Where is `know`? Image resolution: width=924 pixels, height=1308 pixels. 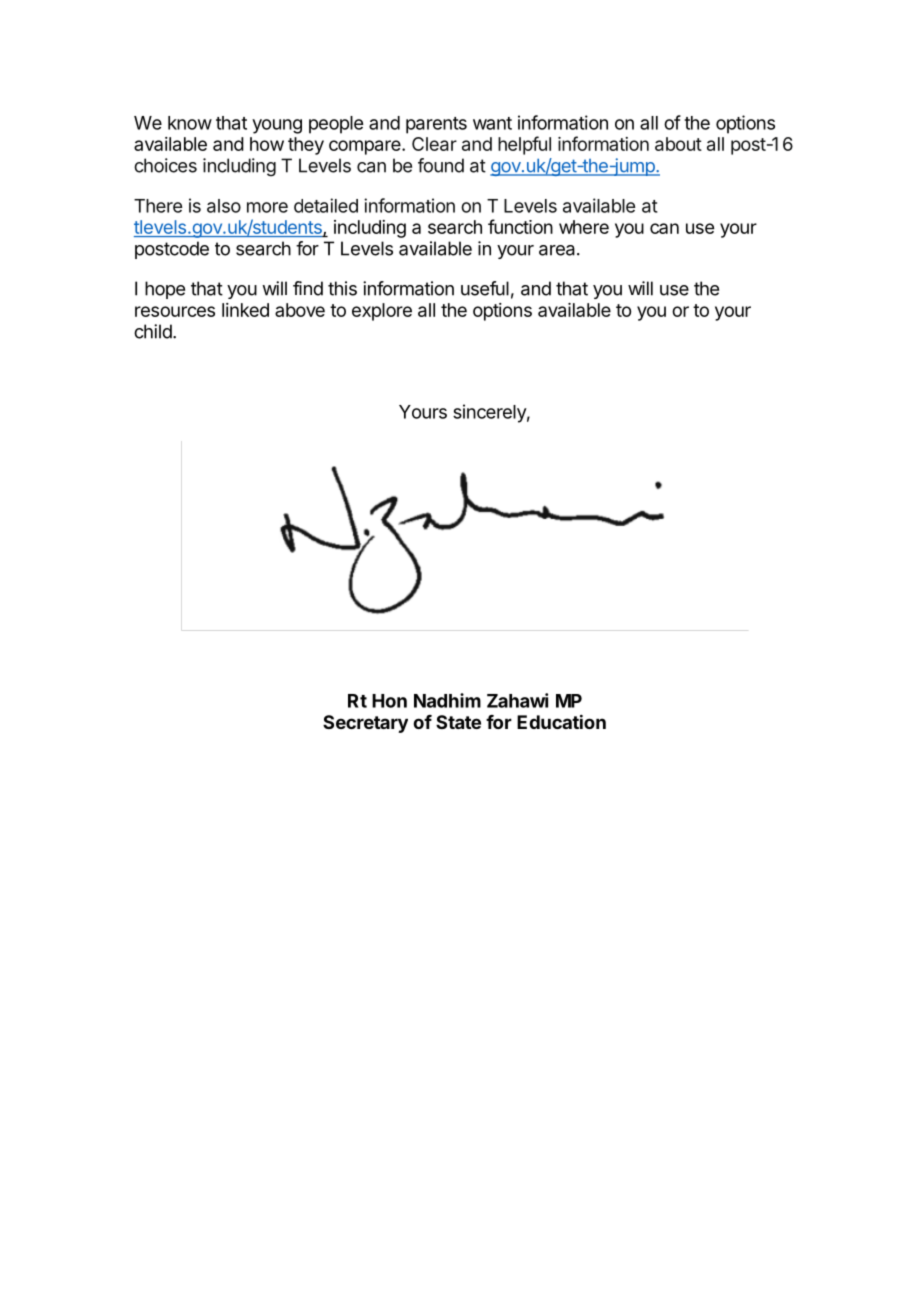 know is located at coordinates (190, 123).
